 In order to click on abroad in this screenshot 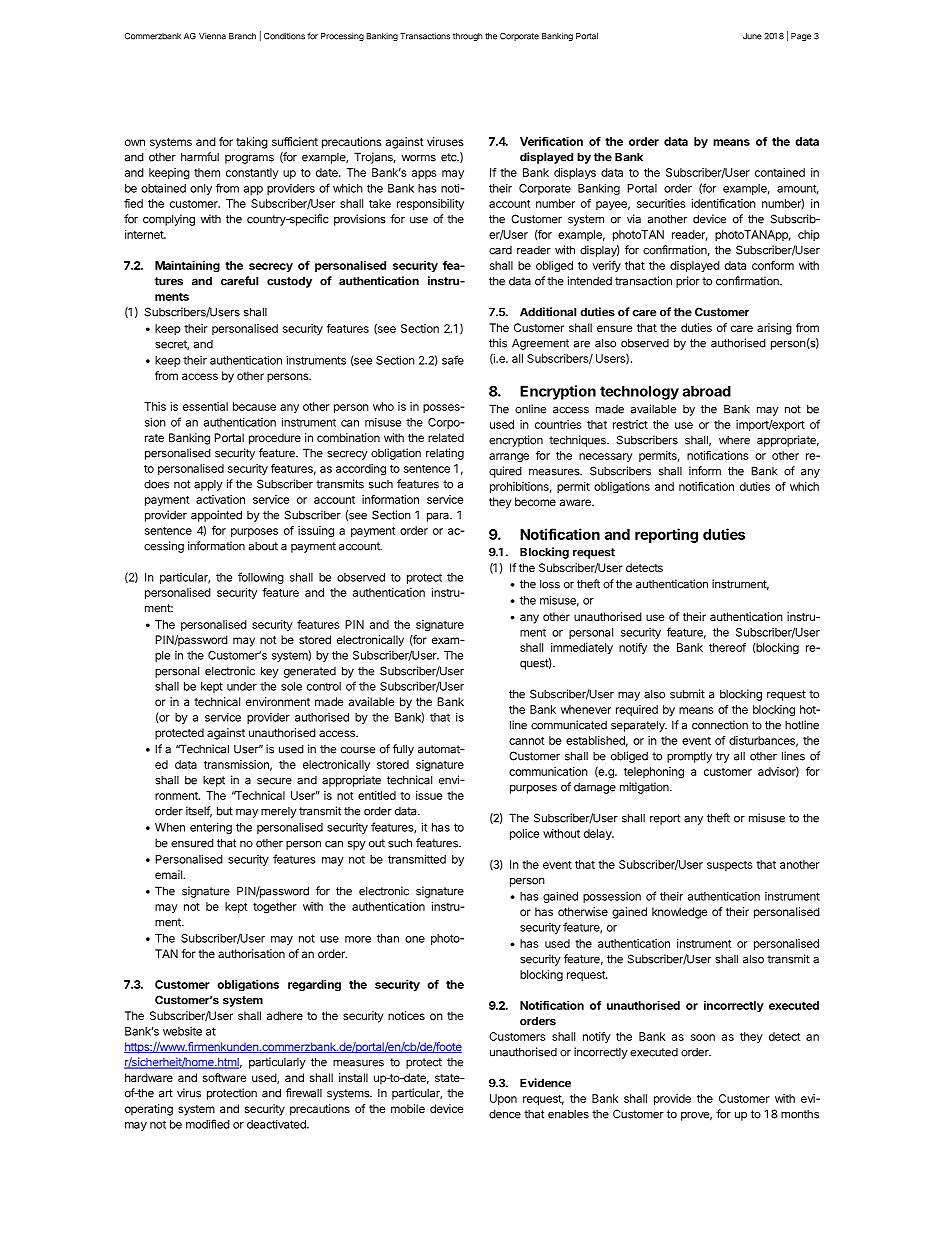, I will do `click(706, 391)`.
